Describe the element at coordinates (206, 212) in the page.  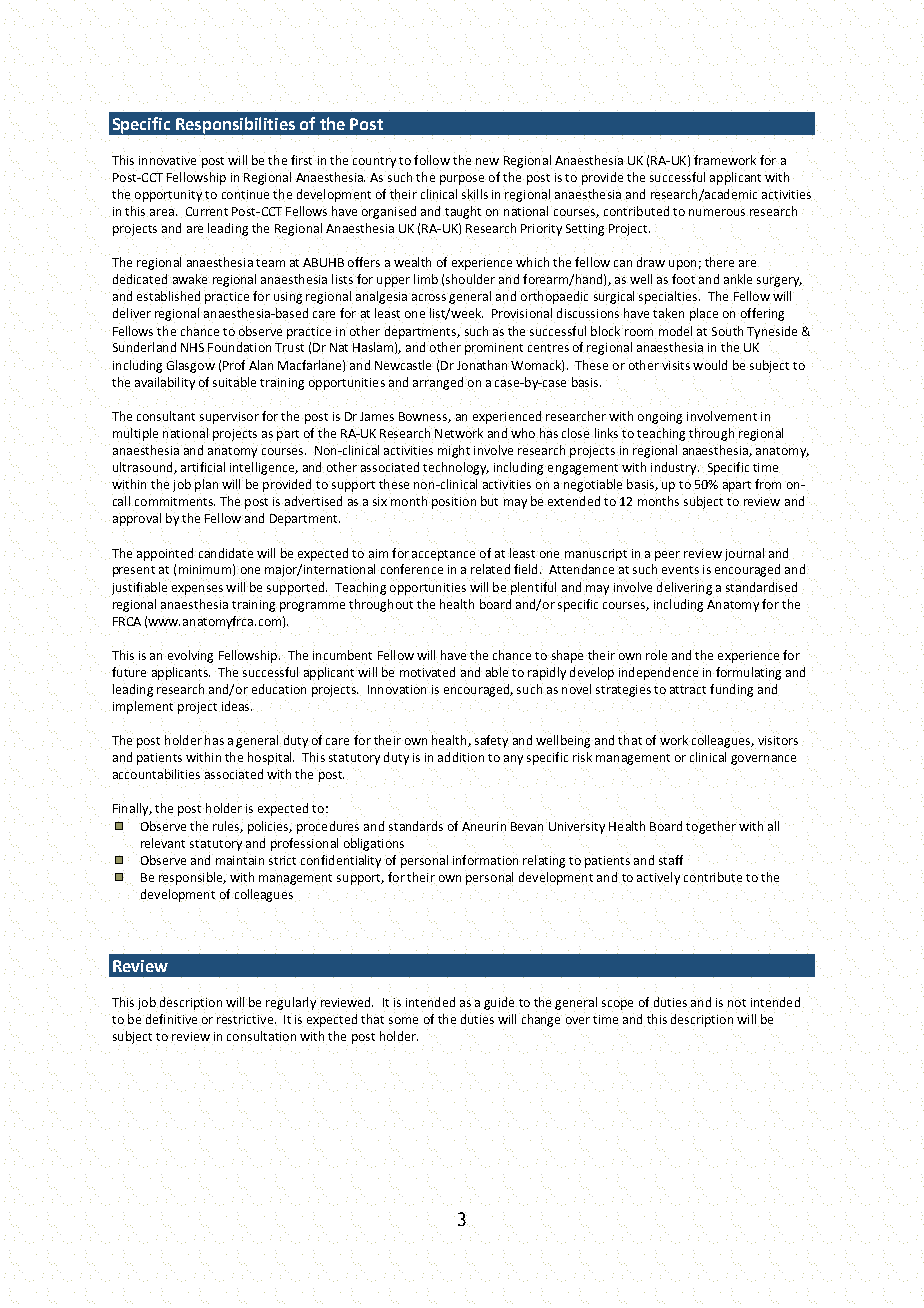
I see `Current` at that location.
